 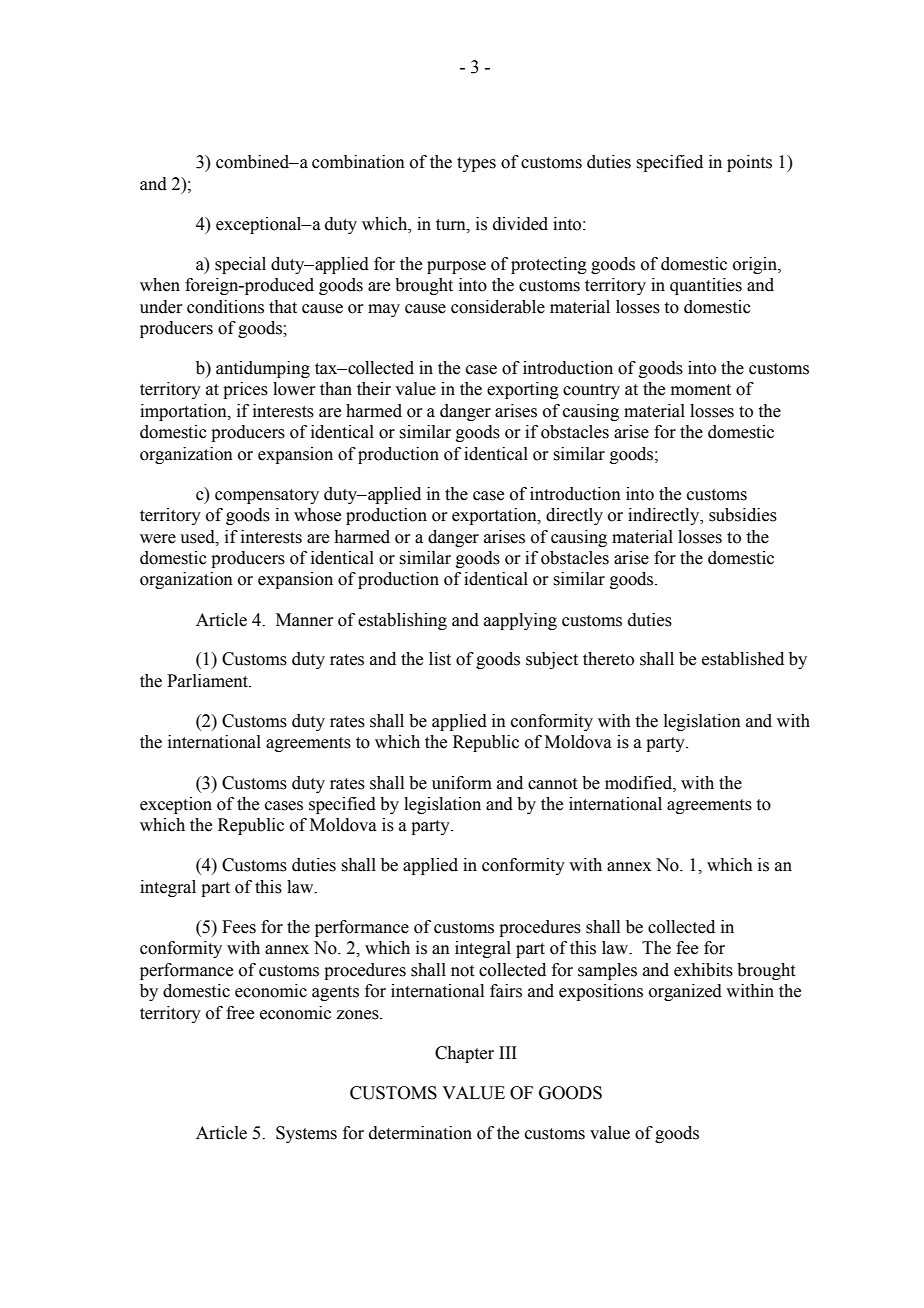 I want to click on uniform, so click(x=462, y=783).
